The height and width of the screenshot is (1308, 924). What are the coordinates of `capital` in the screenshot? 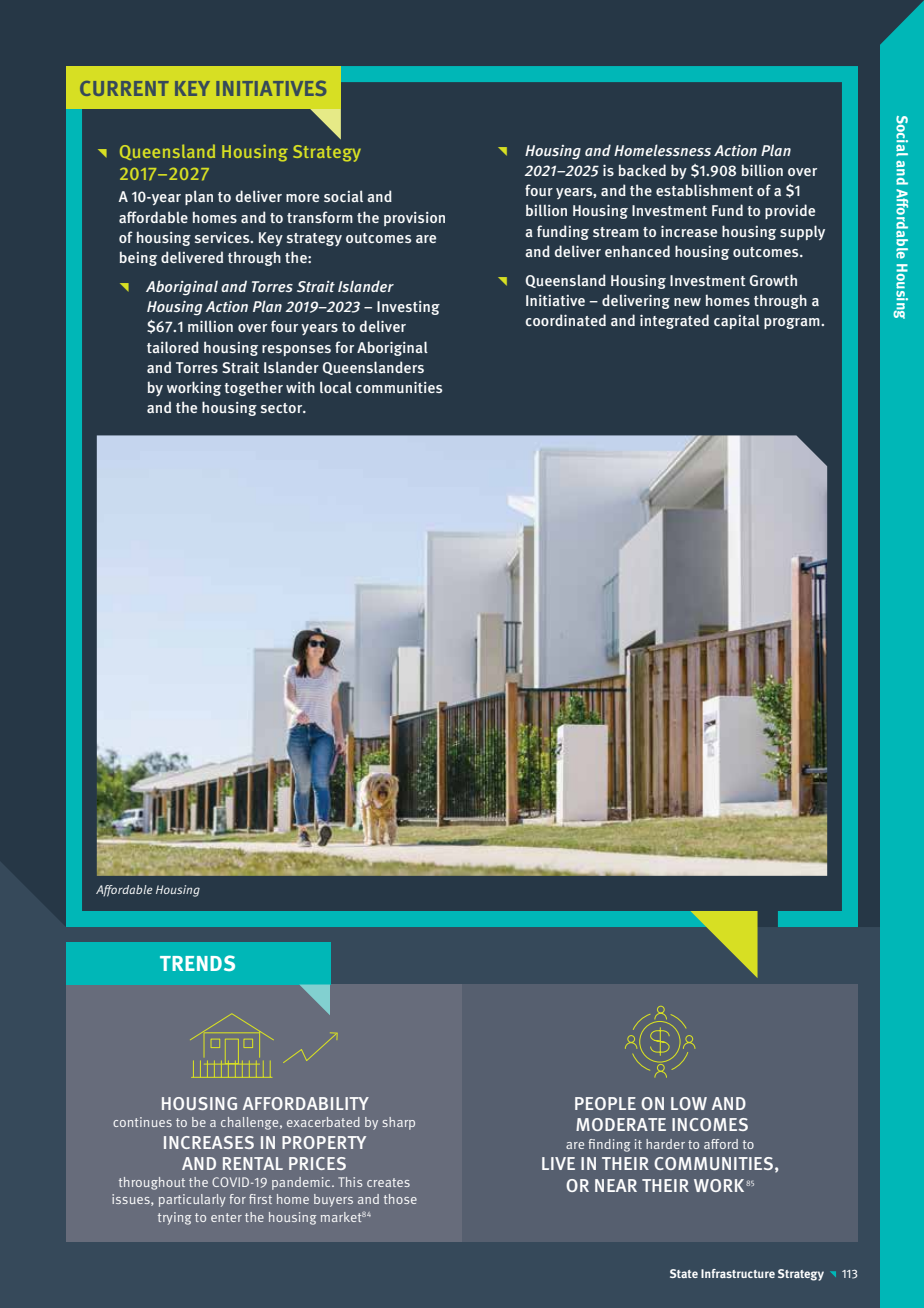 It's located at (737, 321).
